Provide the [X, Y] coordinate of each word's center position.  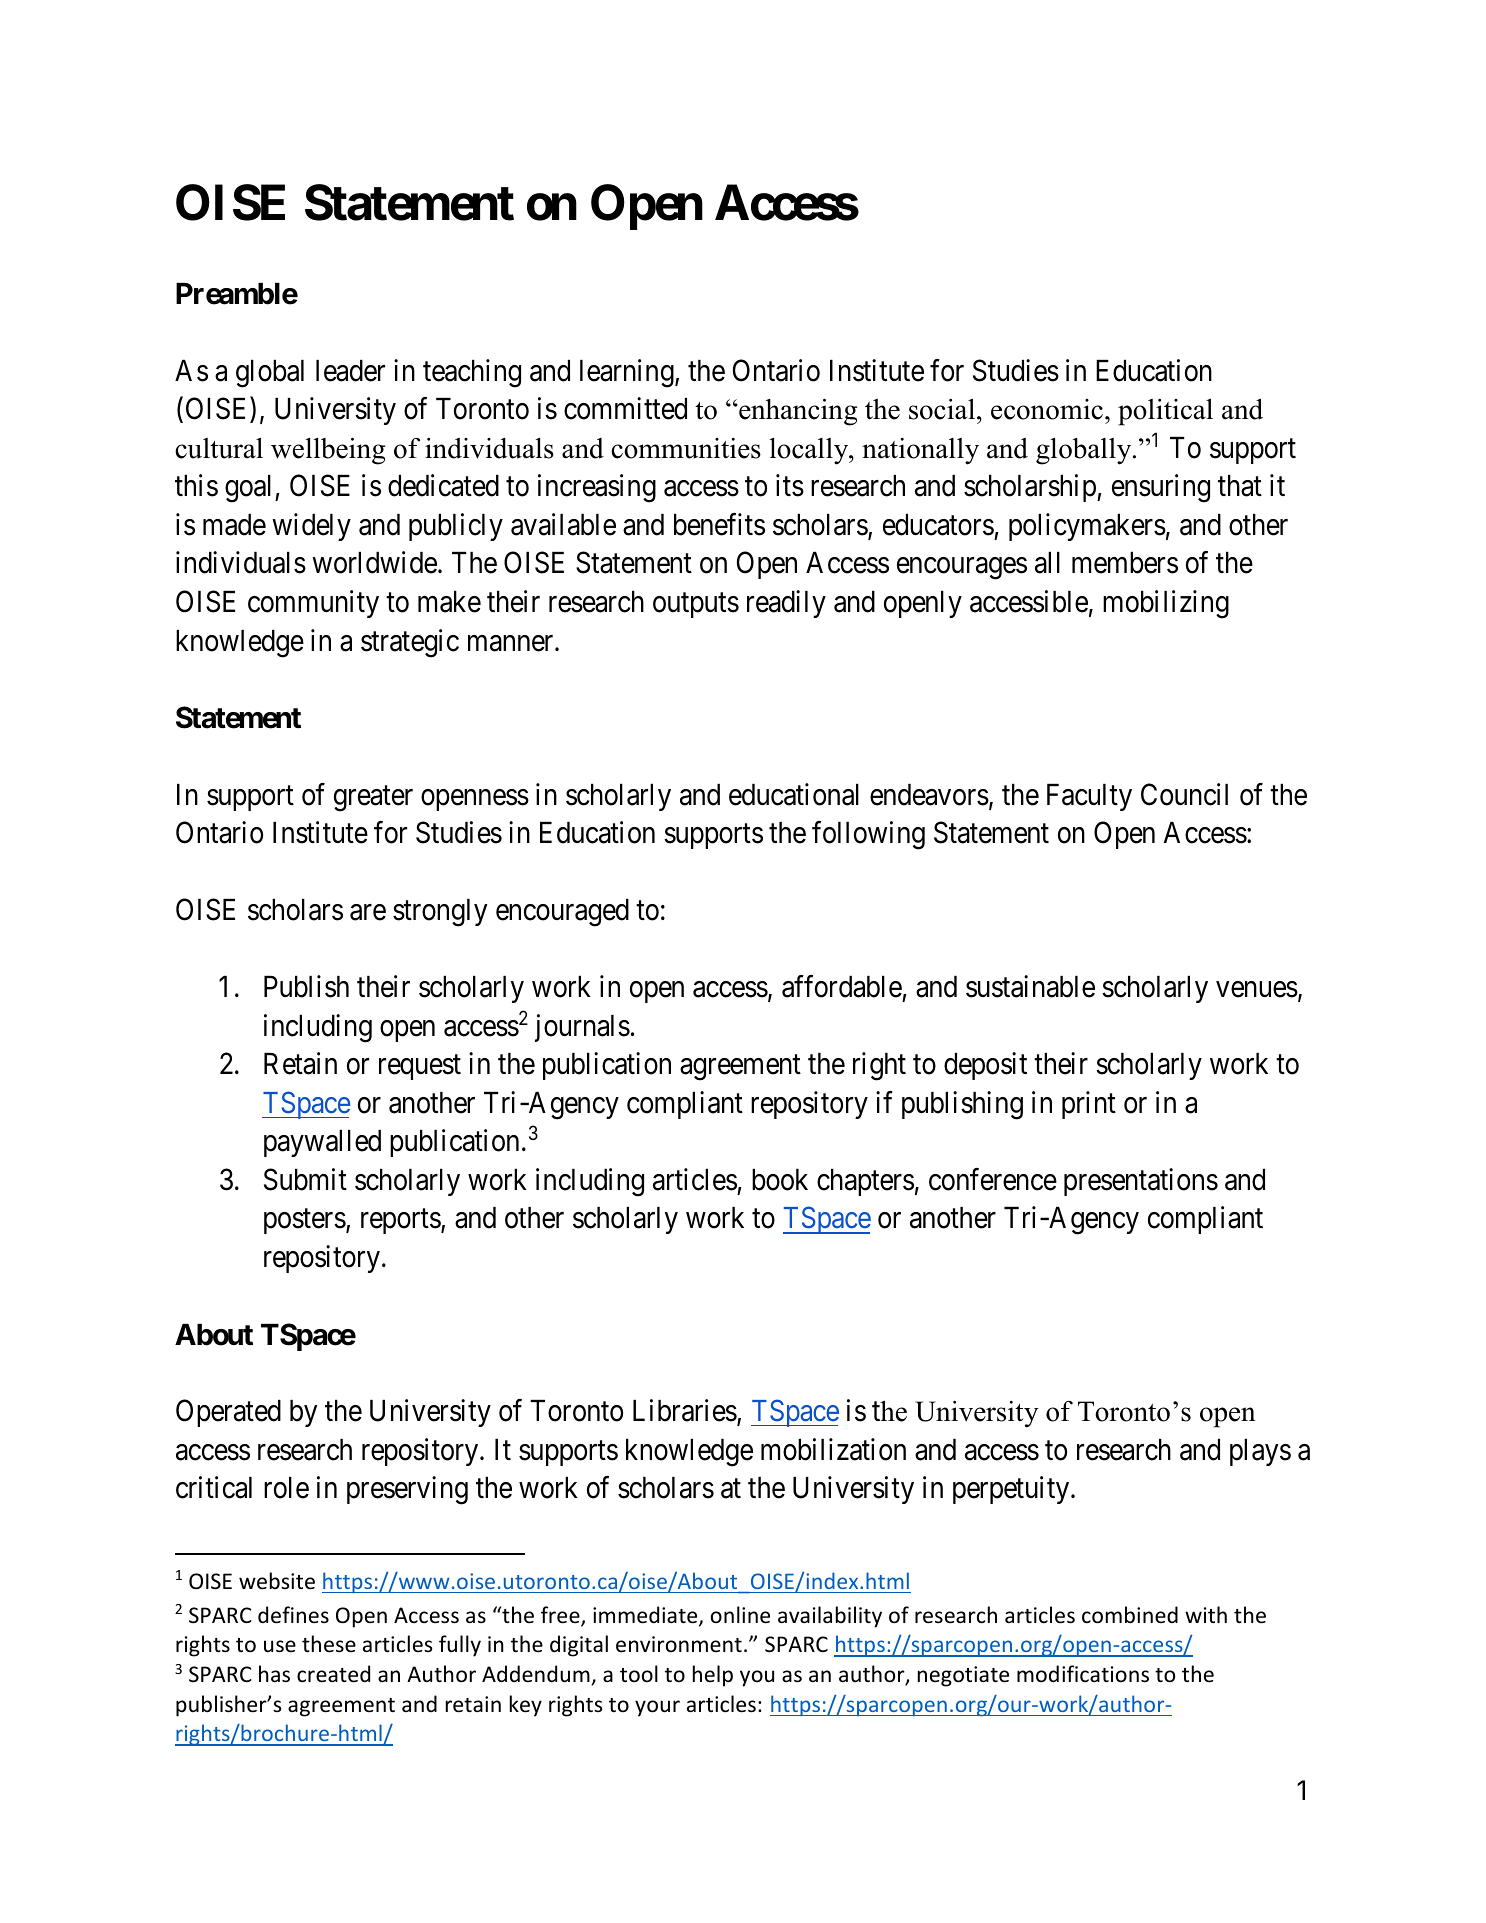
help [713, 1676]
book [780, 1180]
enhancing [797, 412]
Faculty [1089, 797]
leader [350, 371]
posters [305, 1222]
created [333, 1674]
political [1165, 412]
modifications [1083, 1674]
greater [373, 799]
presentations [1141, 1182]
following [868, 835]
